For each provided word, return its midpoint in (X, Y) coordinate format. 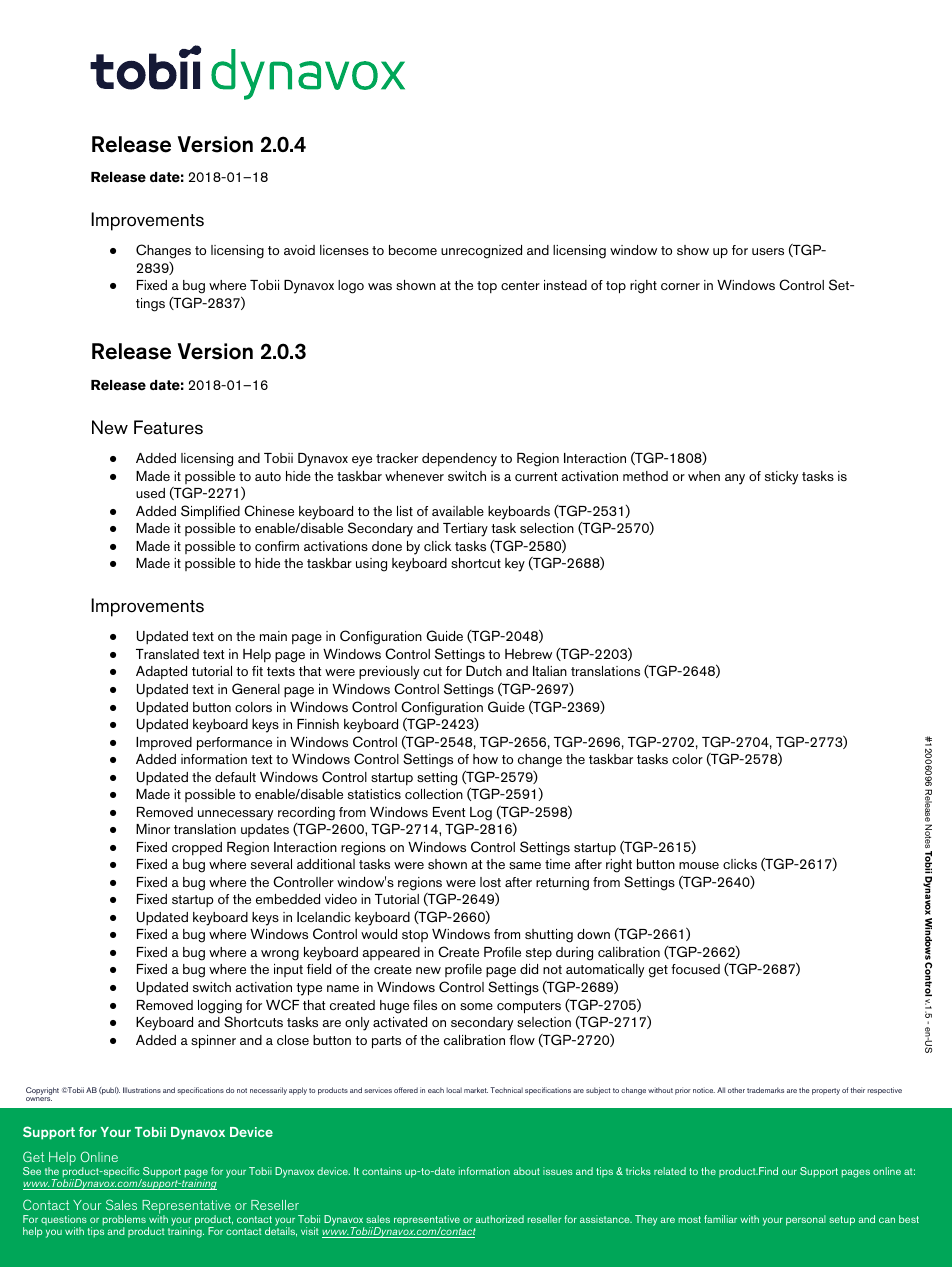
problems (124, 1221)
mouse (699, 865)
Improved (164, 743)
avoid (299, 250)
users (768, 251)
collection (434, 794)
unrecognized (481, 252)
